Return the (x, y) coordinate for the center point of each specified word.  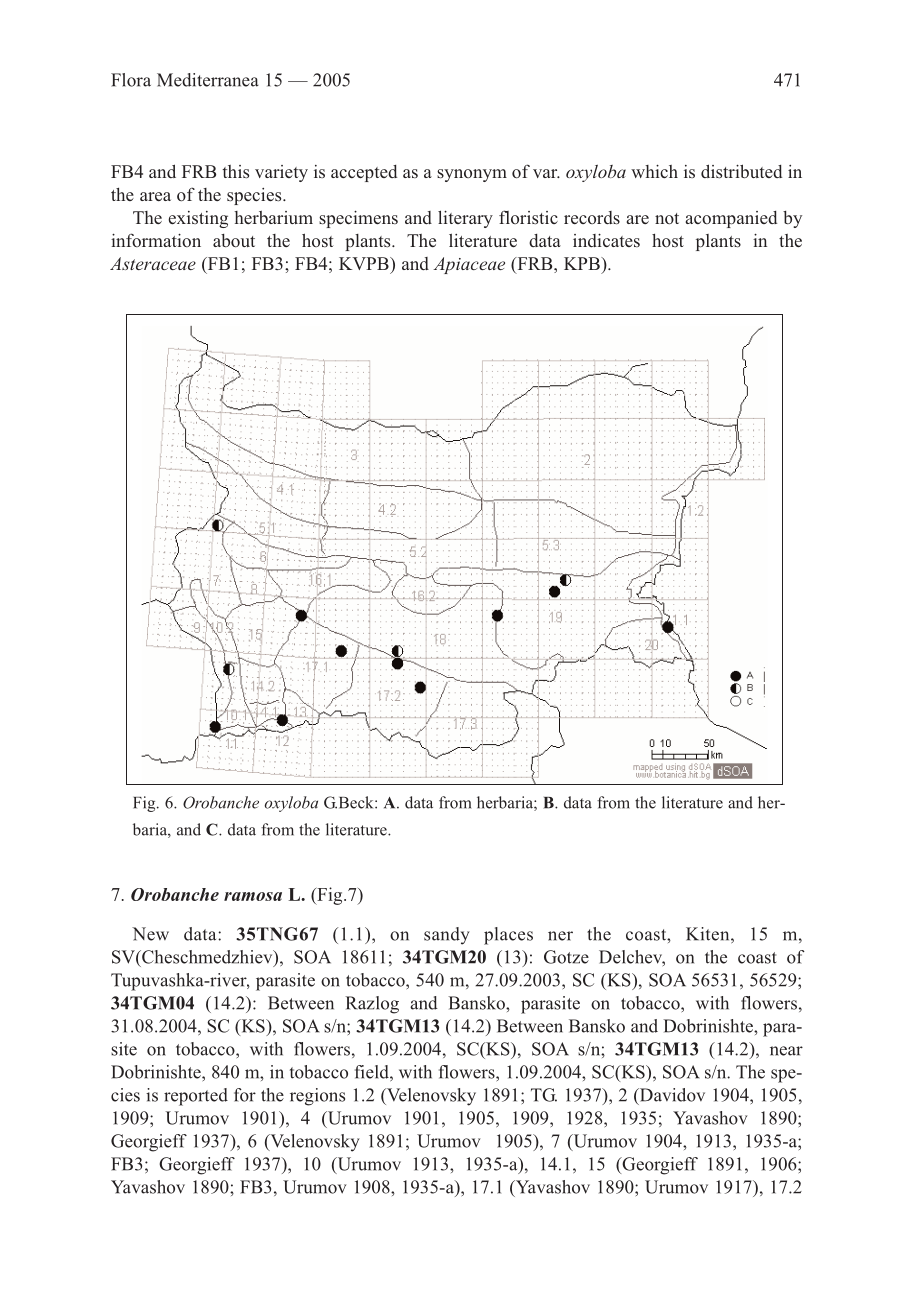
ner (560, 936)
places (508, 936)
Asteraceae (153, 263)
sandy (447, 936)
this (235, 172)
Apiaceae (469, 265)
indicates (606, 240)
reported (196, 1097)
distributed (741, 171)
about (234, 241)
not (667, 219)
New (150, 934)
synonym (472, 175)
